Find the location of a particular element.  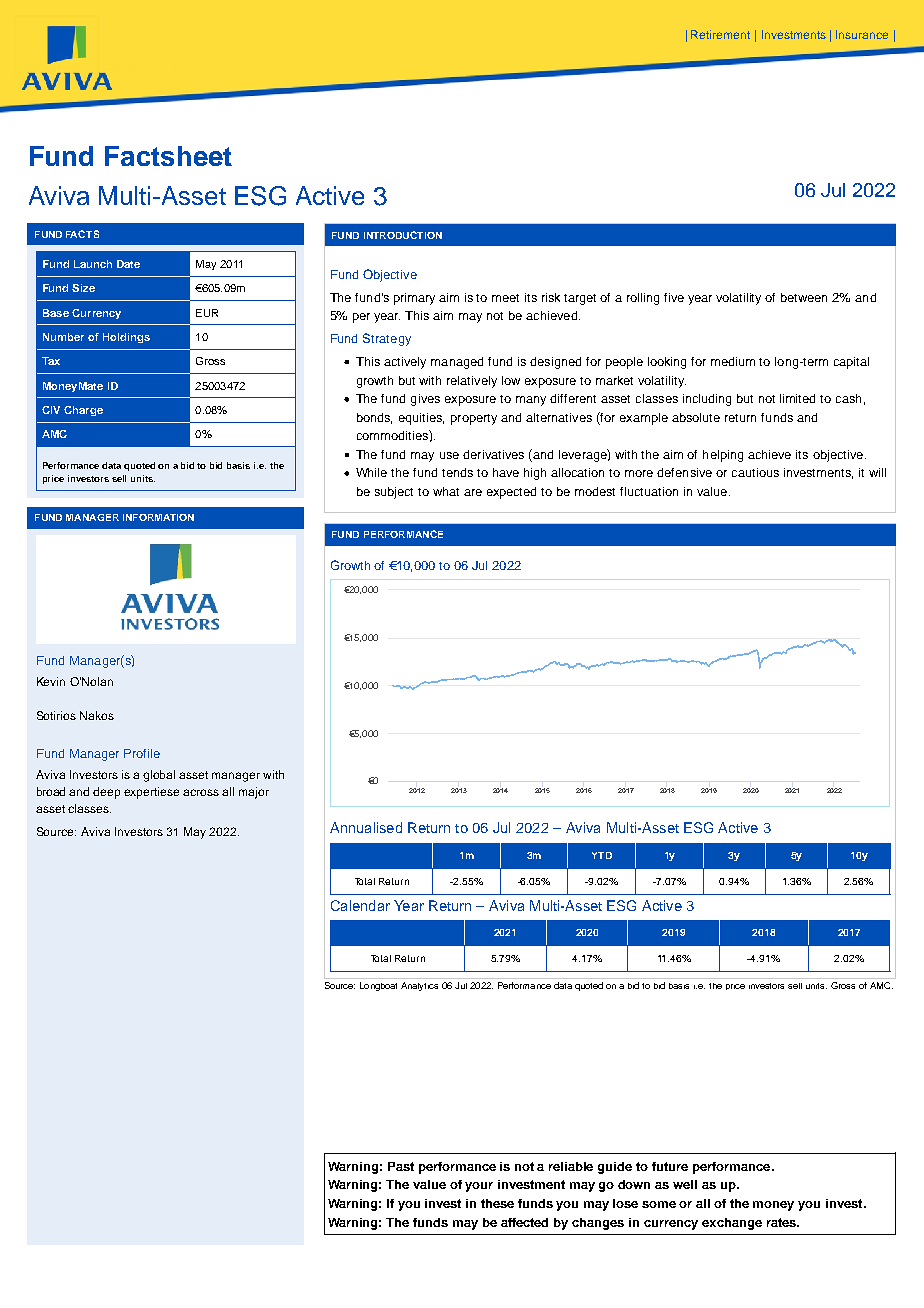

Annualised is located at coordinates (366, 827).
